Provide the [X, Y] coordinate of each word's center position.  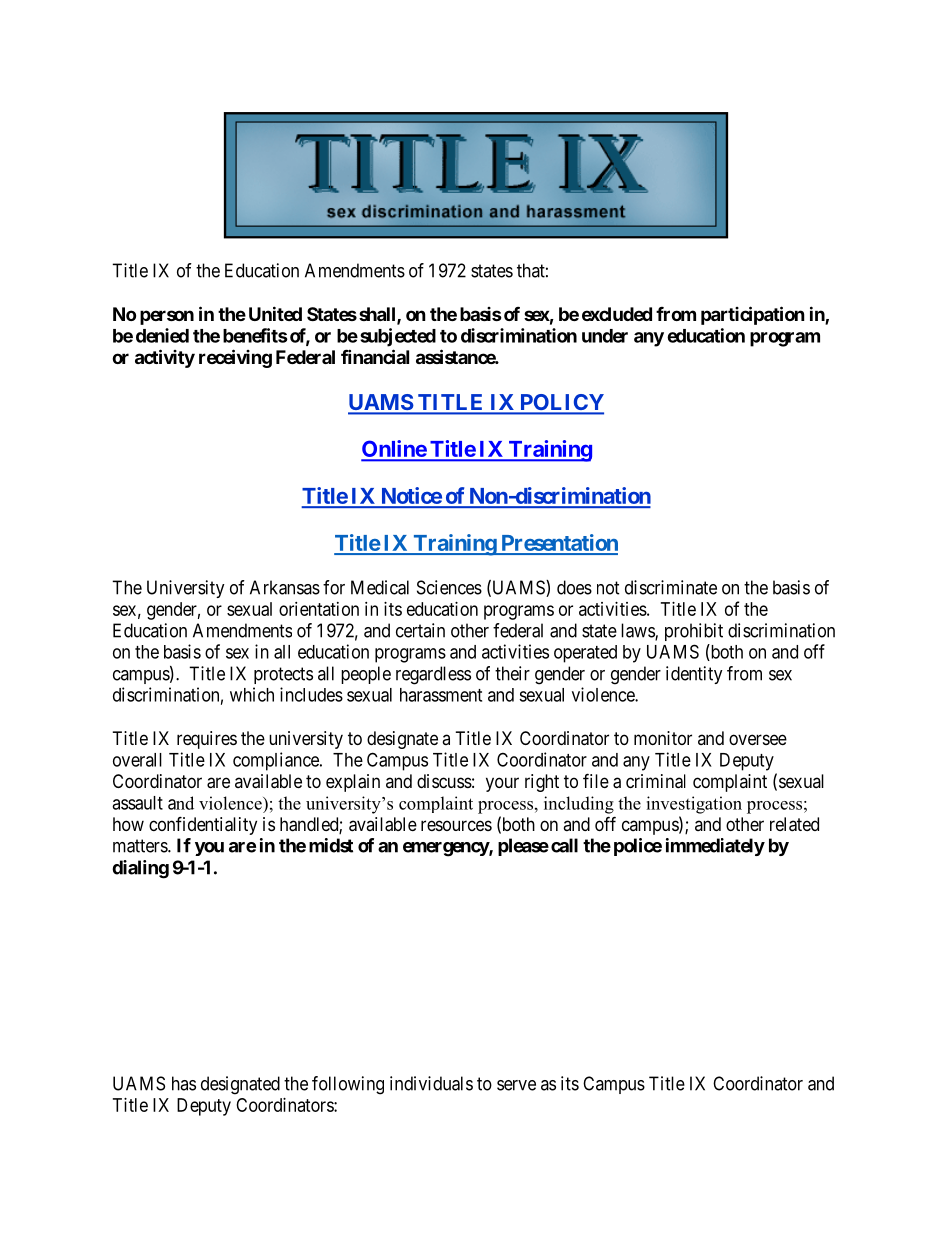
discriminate [671, 587]
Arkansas [285, 587]
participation [753, 315]
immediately [715, 847]
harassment [441, 695]
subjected [398, 337]
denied [162, 335]
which [252, 694]
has [184, 1083]
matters [141, 846]
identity [694, 675]
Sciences [449, 587]
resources [456, 825]
